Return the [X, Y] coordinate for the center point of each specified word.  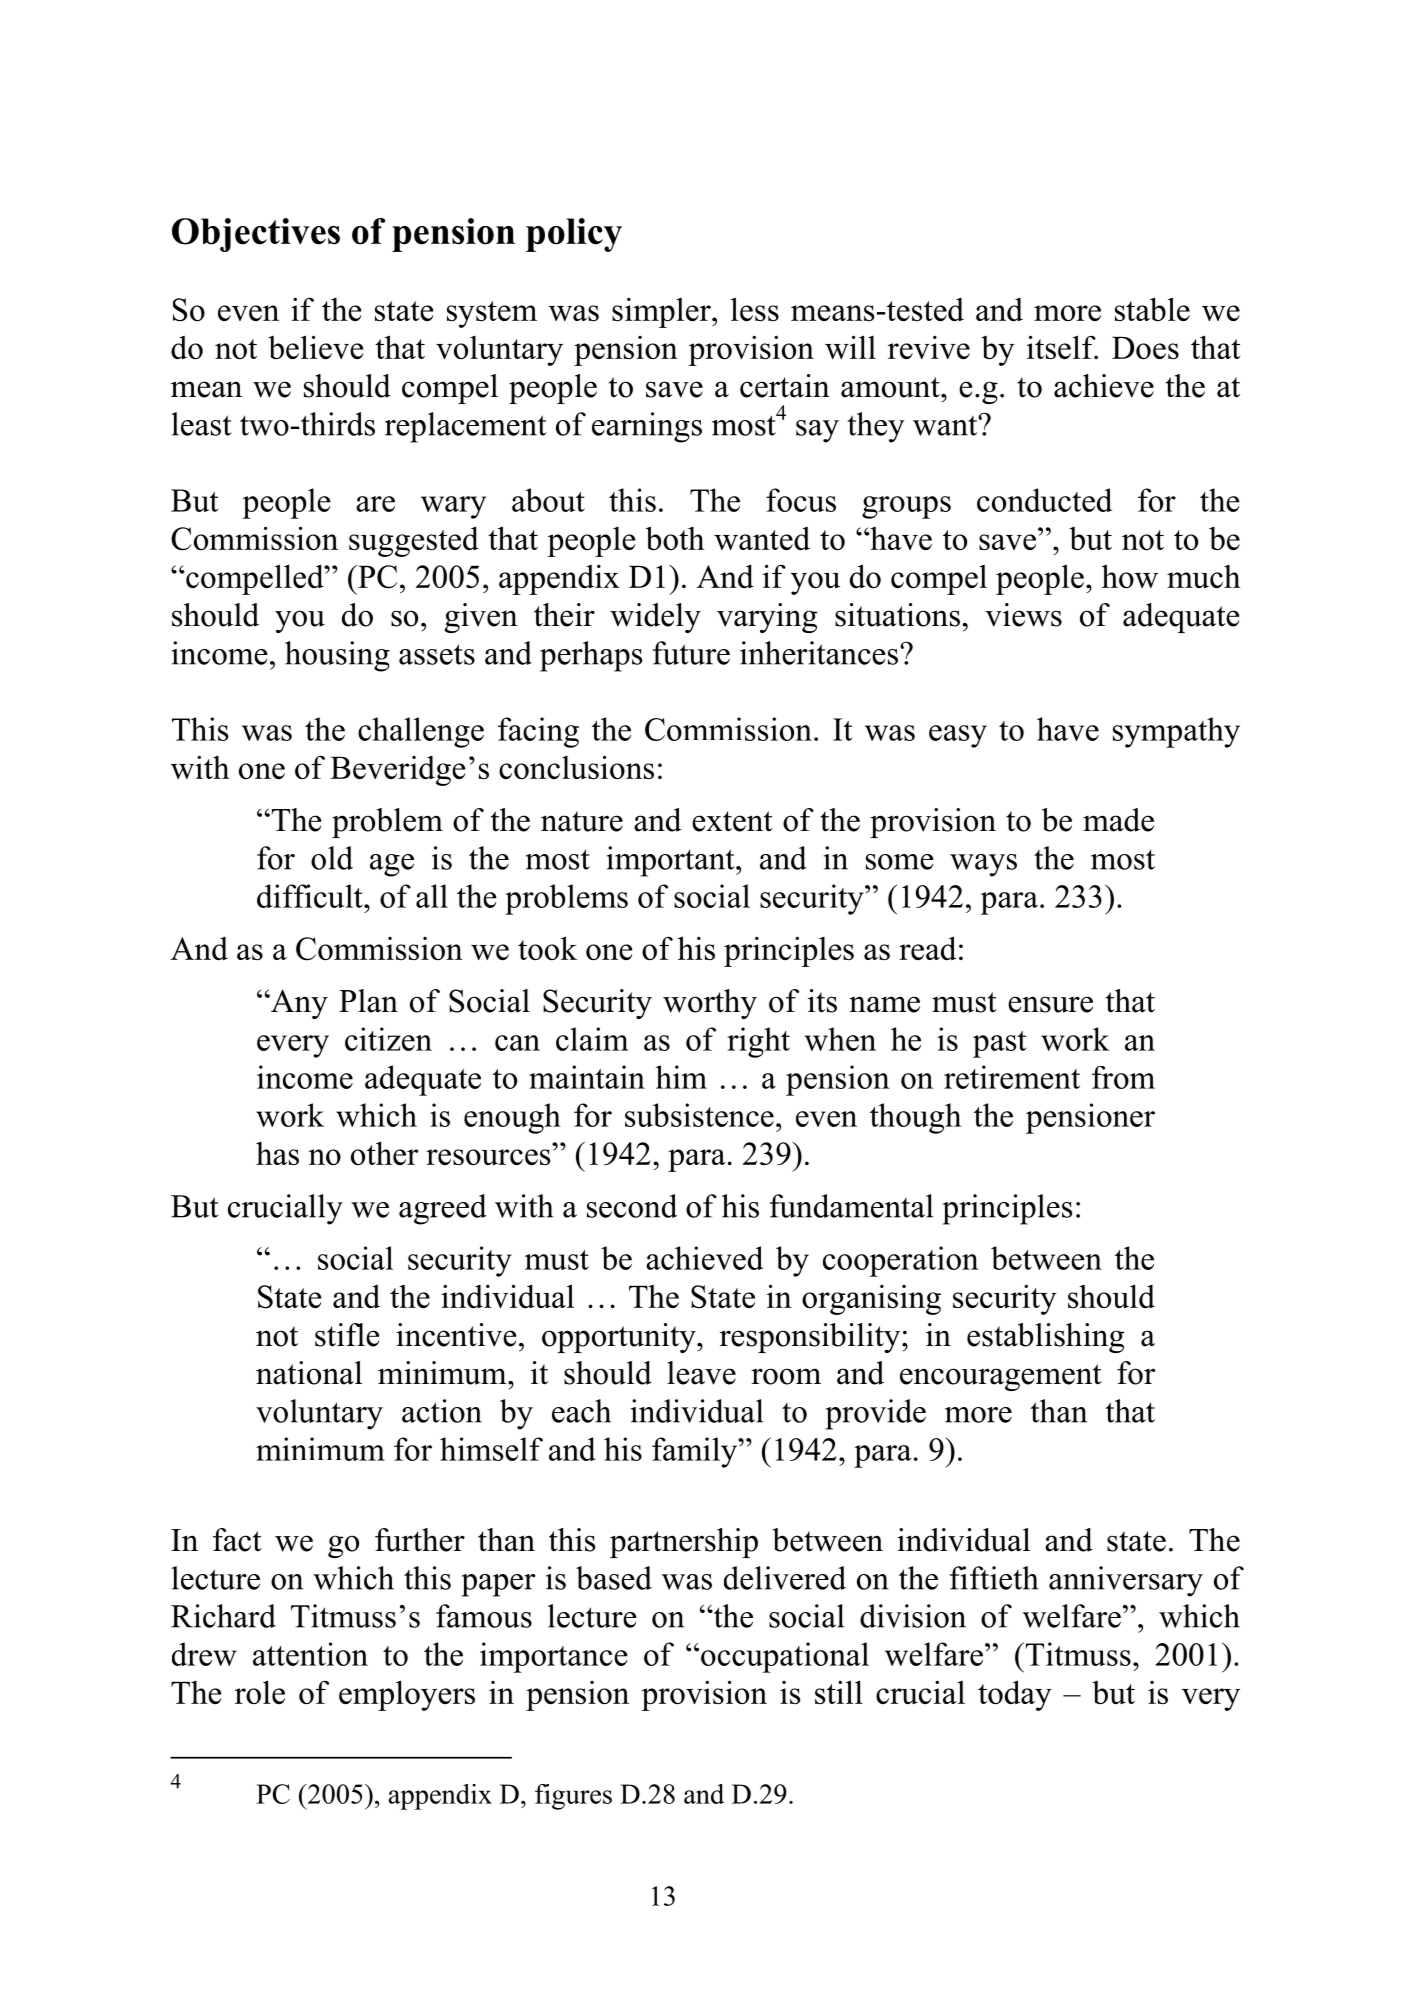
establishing [1045, 1338]
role [260, 1692]
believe [315, 347]
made [1118, 820]
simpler [662, 312]
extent [732, 821]
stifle [347, 1335]
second [632, 1206]
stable [1152, 309]
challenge [421, 732]
